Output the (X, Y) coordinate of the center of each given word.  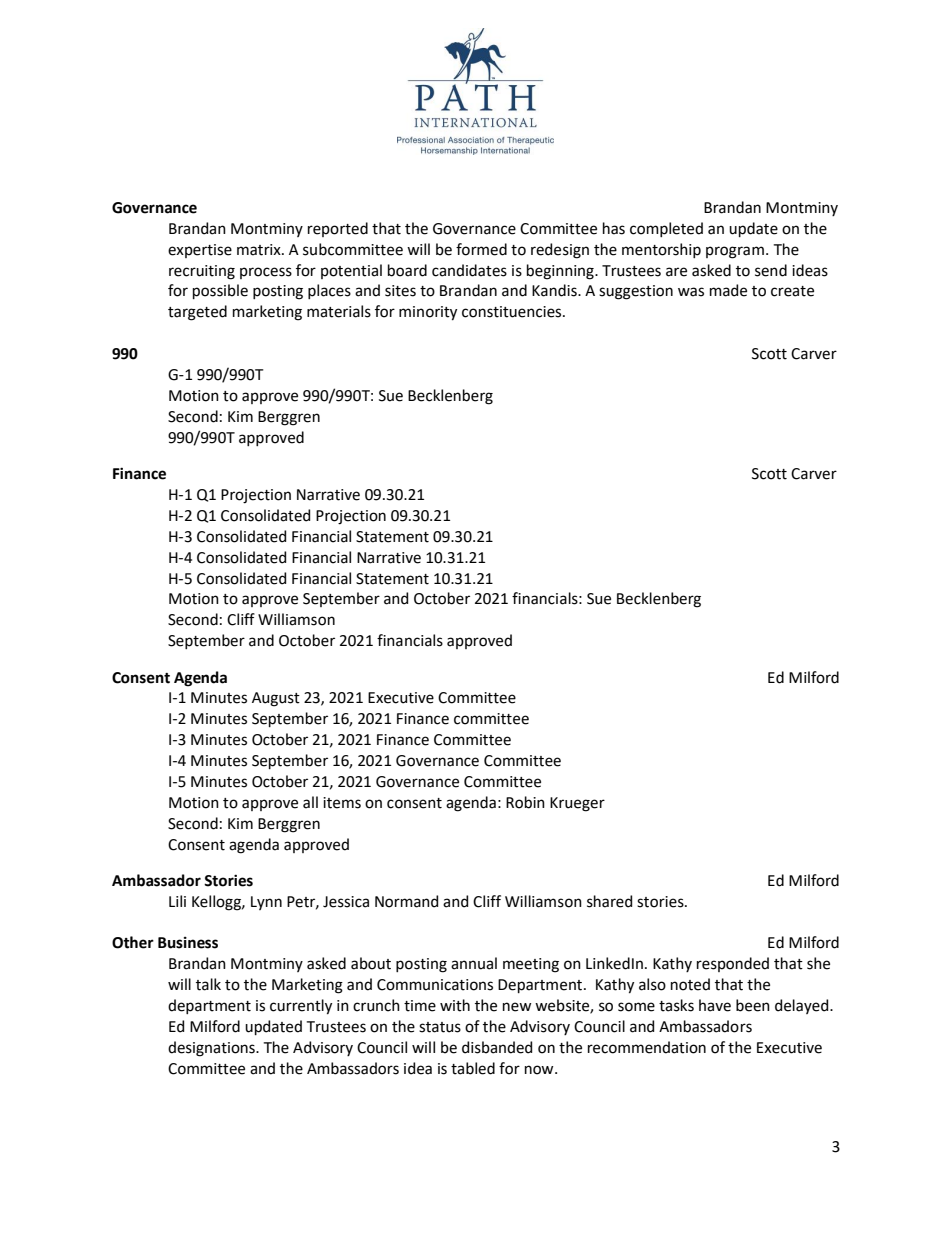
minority (428, 313)
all (310, 802)
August (276, 699)
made (728, 290)
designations (212, 1049)
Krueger (577, 804)
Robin (525, 802)
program (735, 252)
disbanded (497, 1047)
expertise (200, 251)
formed (481, 249)
